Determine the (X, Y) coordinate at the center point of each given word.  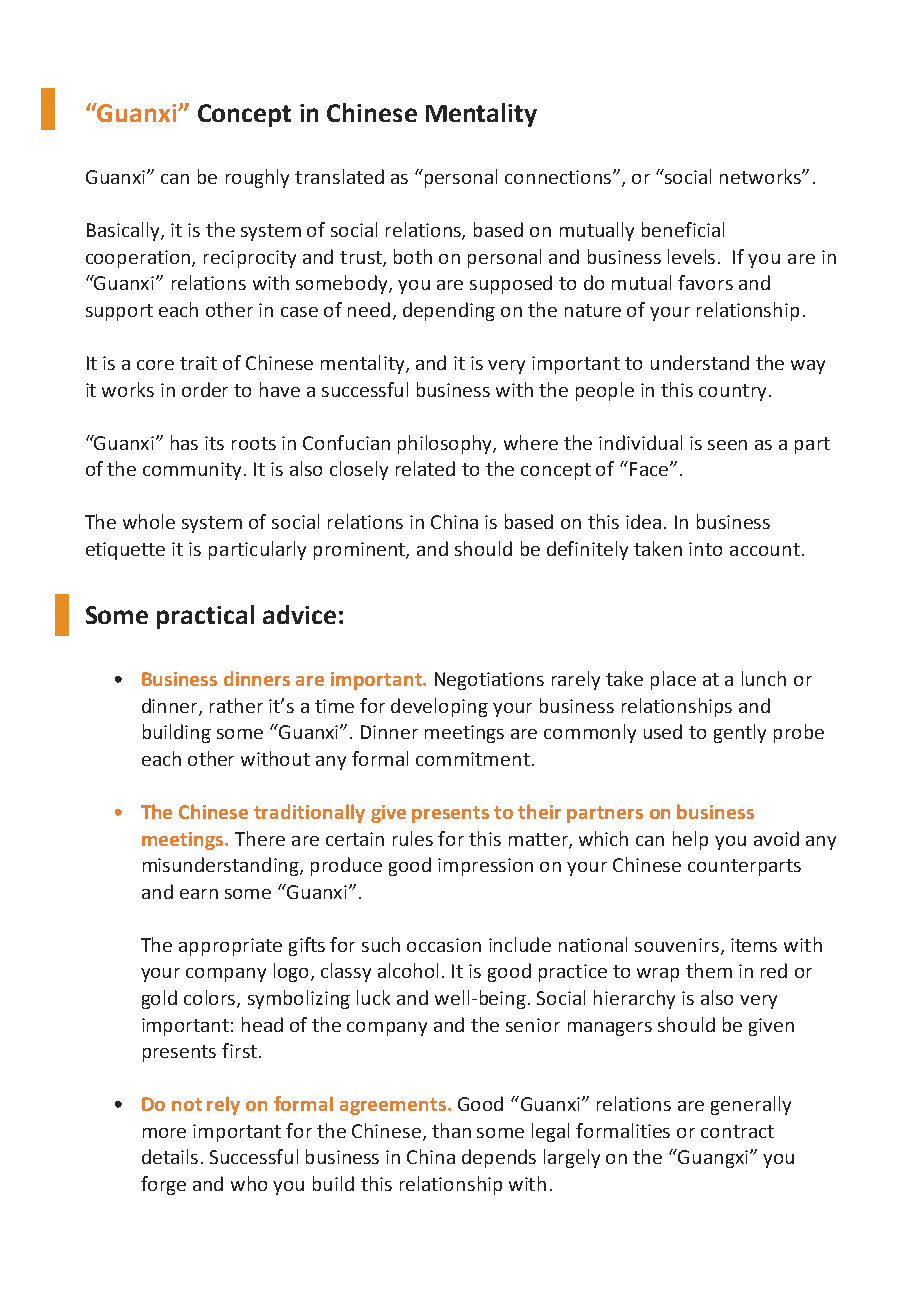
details (170, 1156)
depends (499, 1158)
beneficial (683, 229)
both (413, 256)
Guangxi (712, 1158)
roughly (257, 178)
